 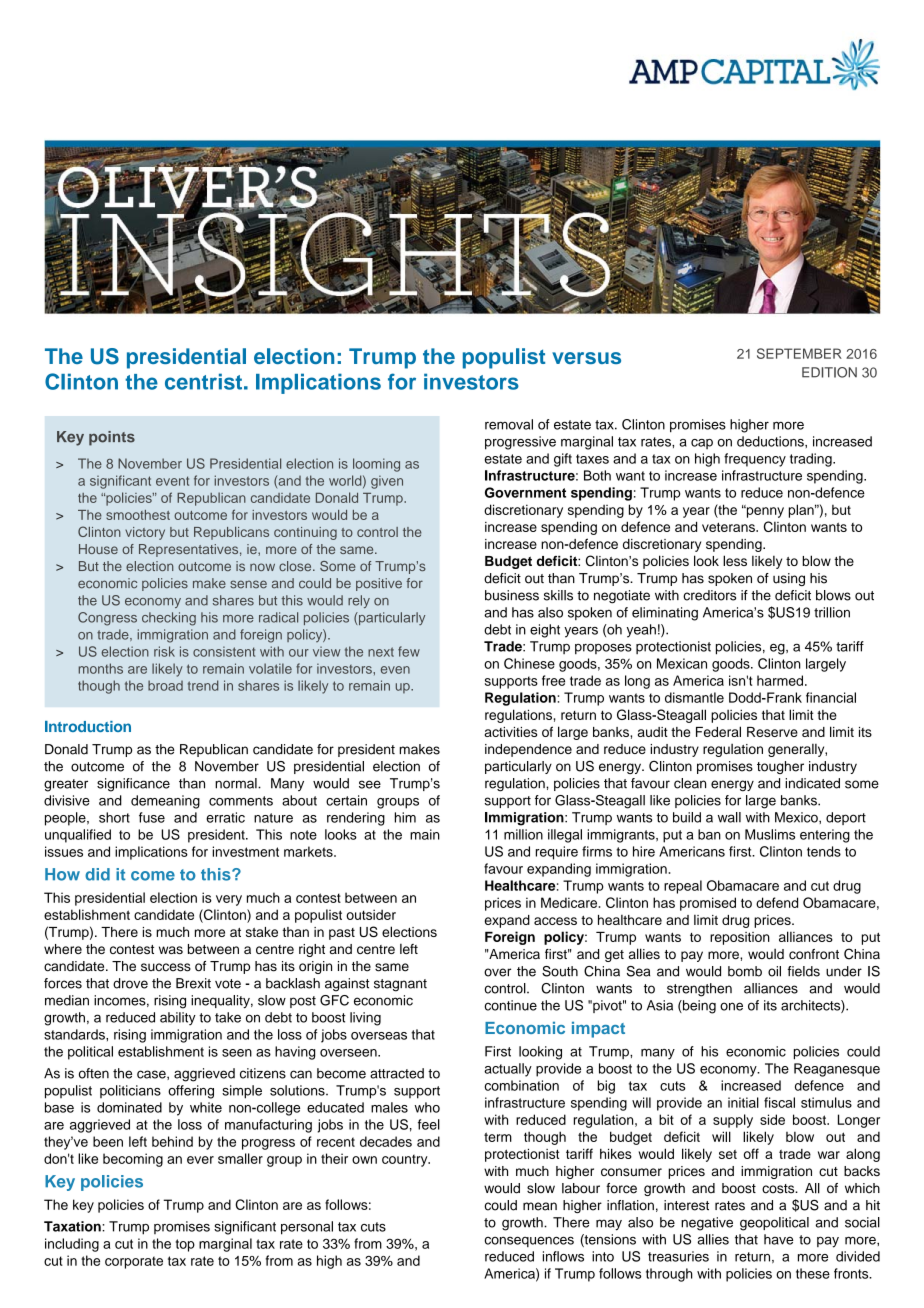 I want to click on checking, so click(x=169, y=619).
